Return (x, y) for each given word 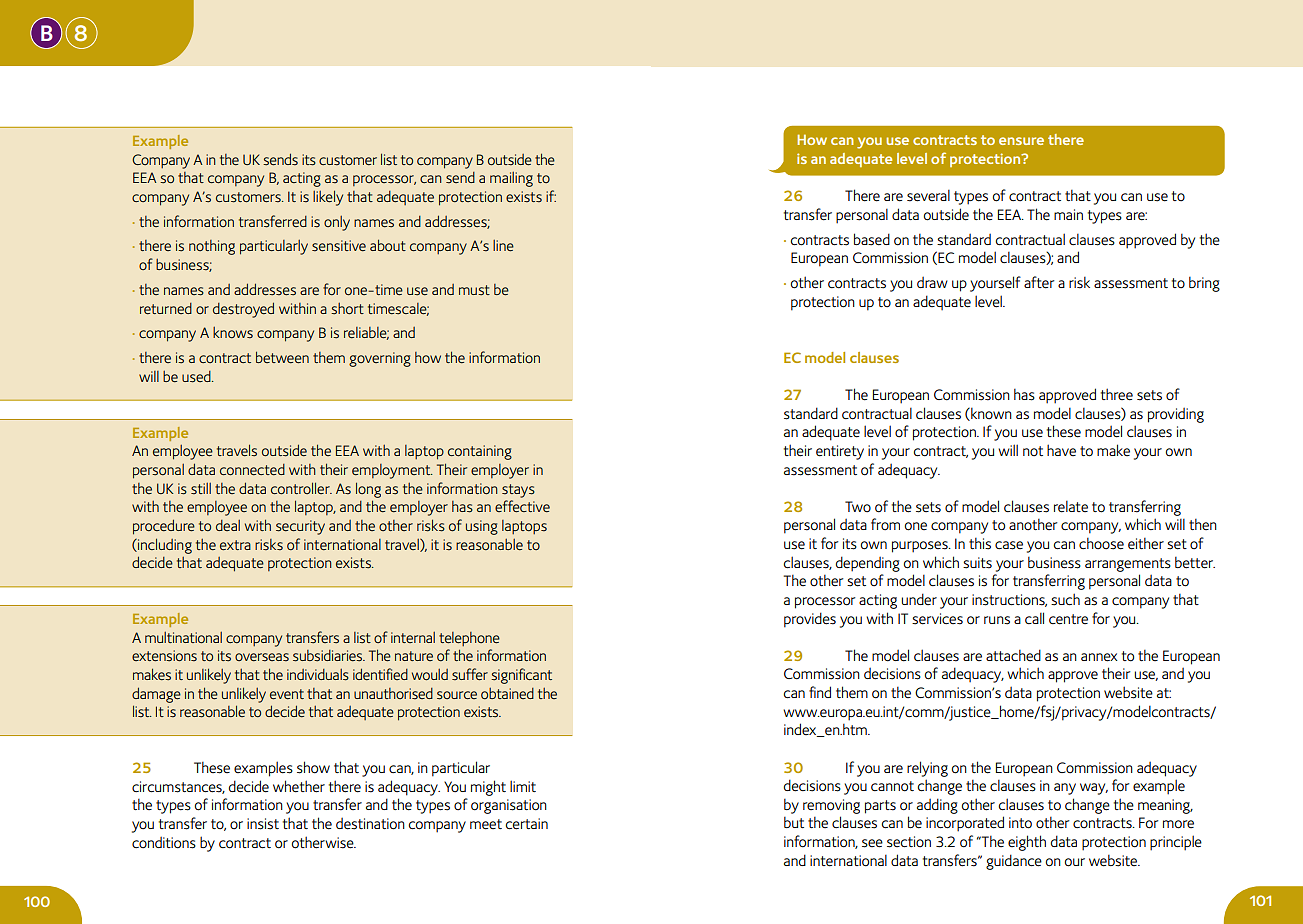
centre (1068, 619)
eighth (1027, 843)
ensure (1021, 141)
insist (263, 824)
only (337, 223)
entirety (840, 452)
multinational (183, 637)
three (1117, 394)
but (794, 822)
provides (810, 620)
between (282, 357)
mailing (511, 179)
